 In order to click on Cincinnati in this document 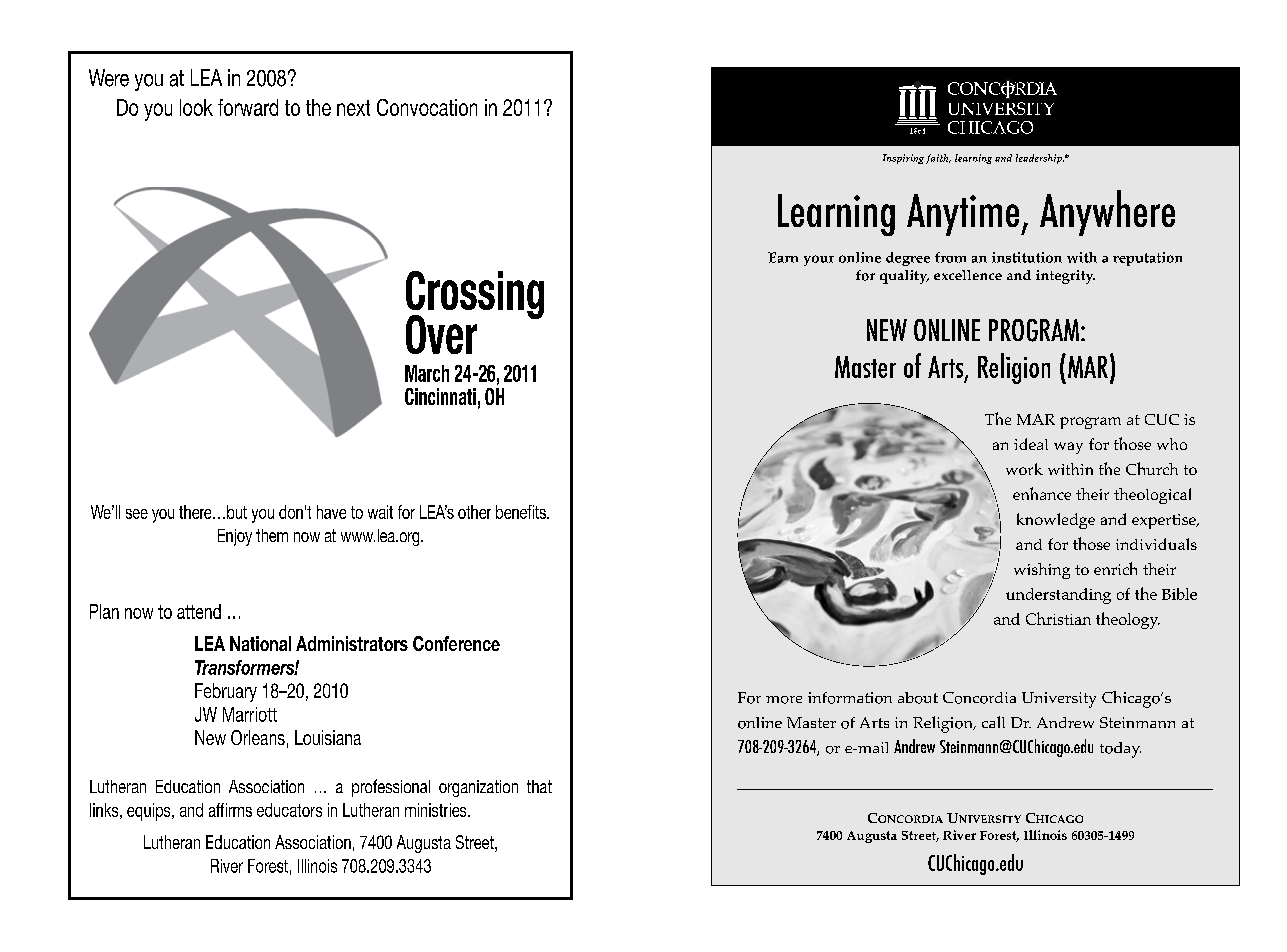, I will do `click(440, 396)`.
